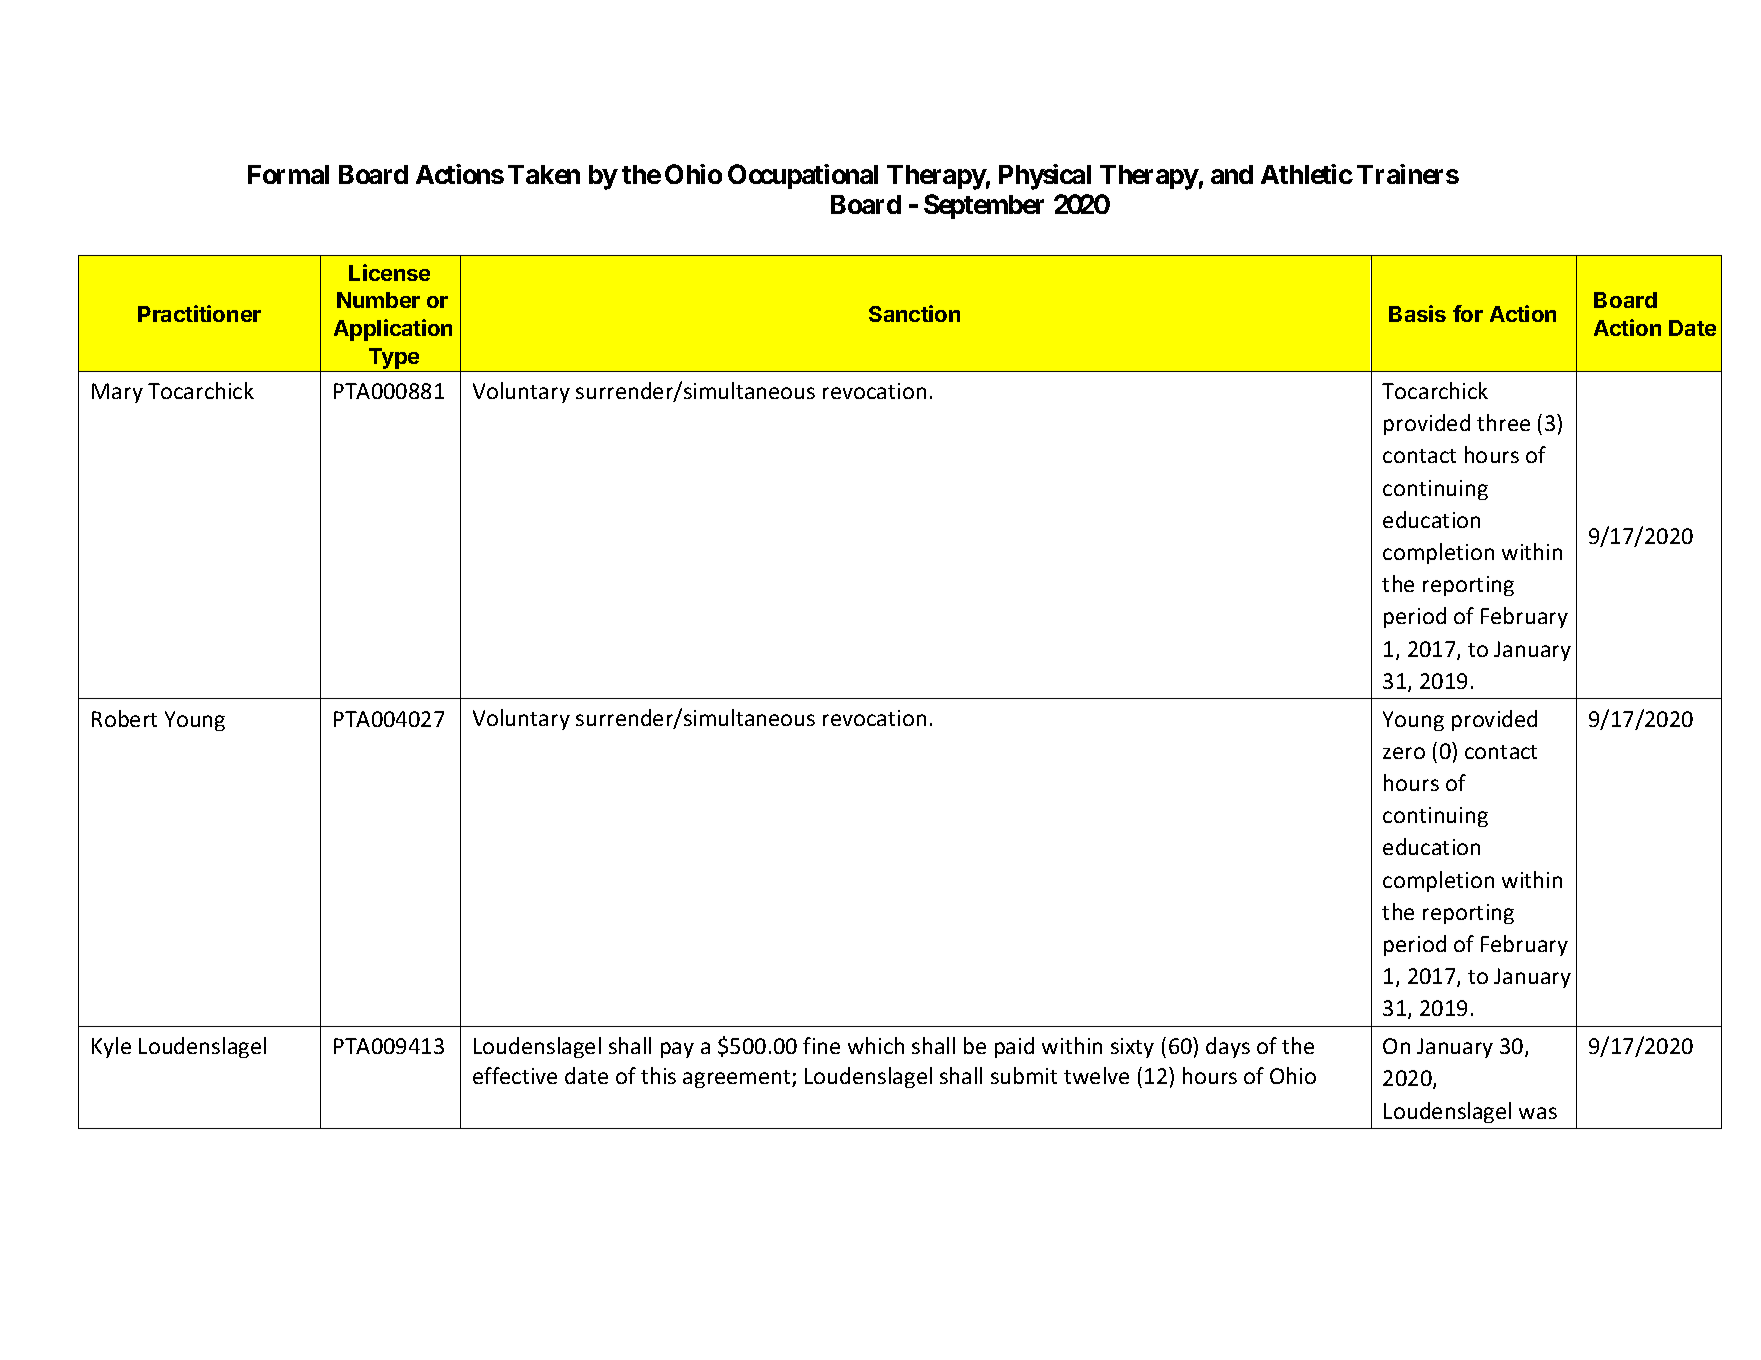  What do you see at coordinates (1232, 174) in the document?
I see `and` at bounding box center [1232, 174].
